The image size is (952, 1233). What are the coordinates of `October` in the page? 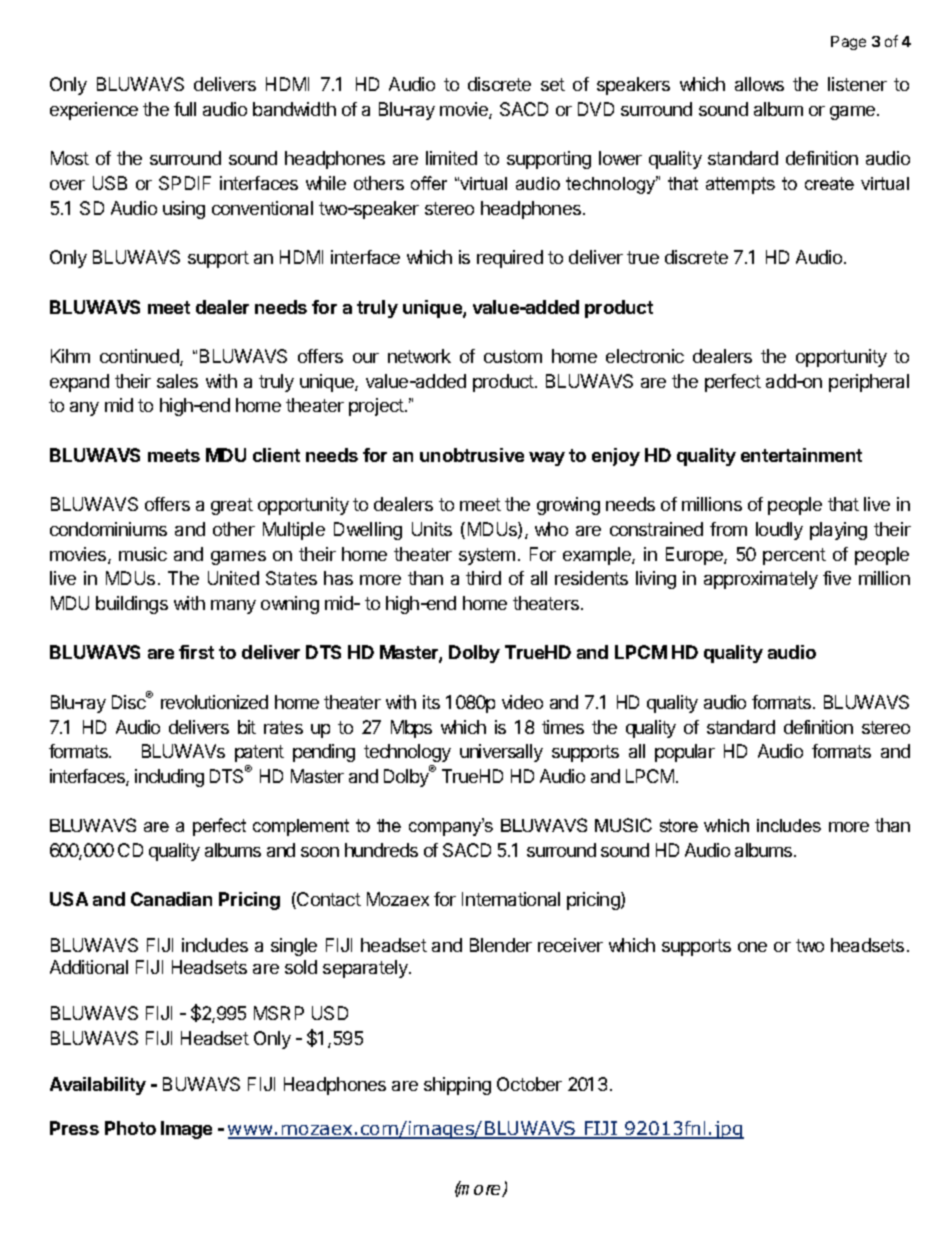 It's located at (529, 1084).
